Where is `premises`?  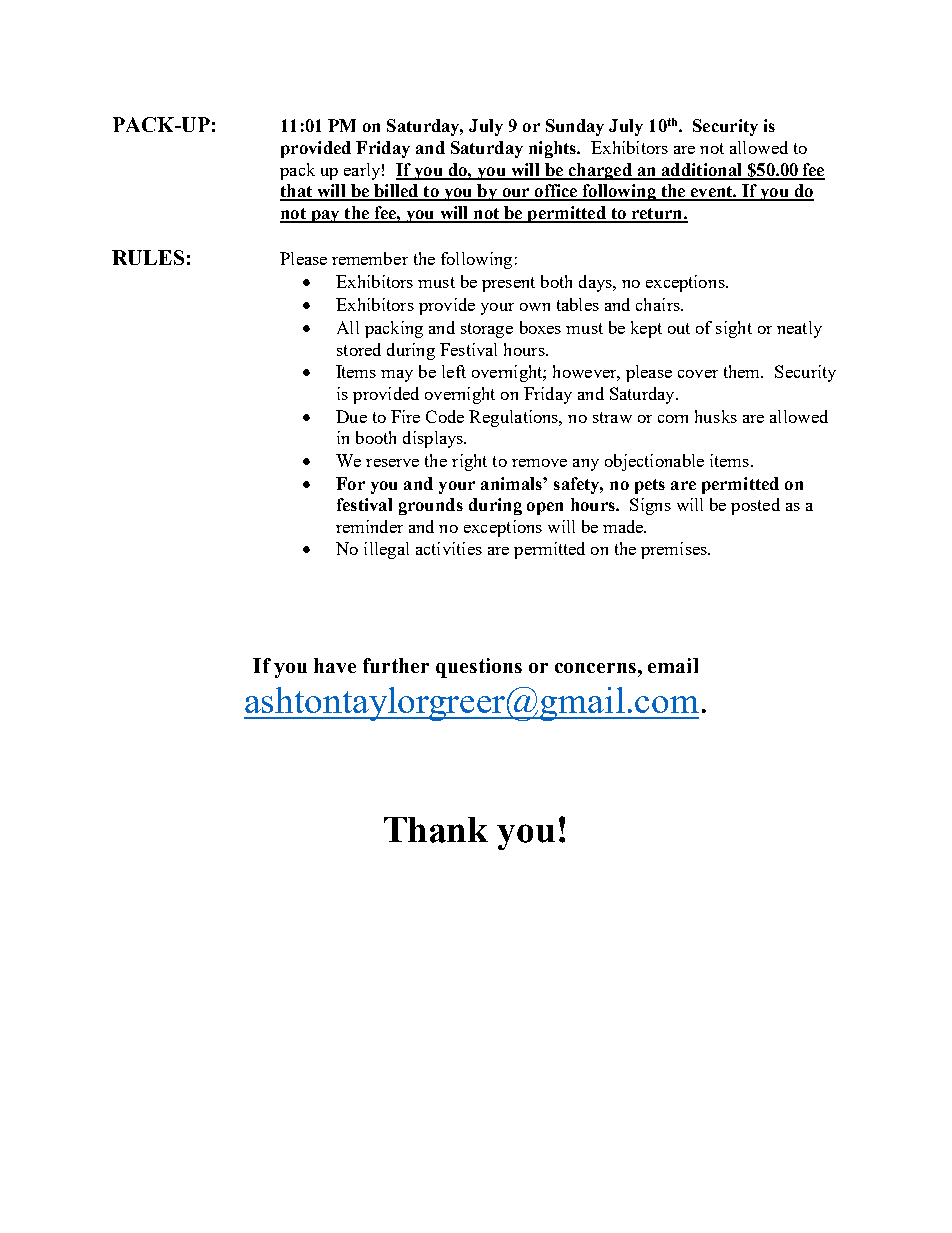
premises is located at coordinates (675, 550).
